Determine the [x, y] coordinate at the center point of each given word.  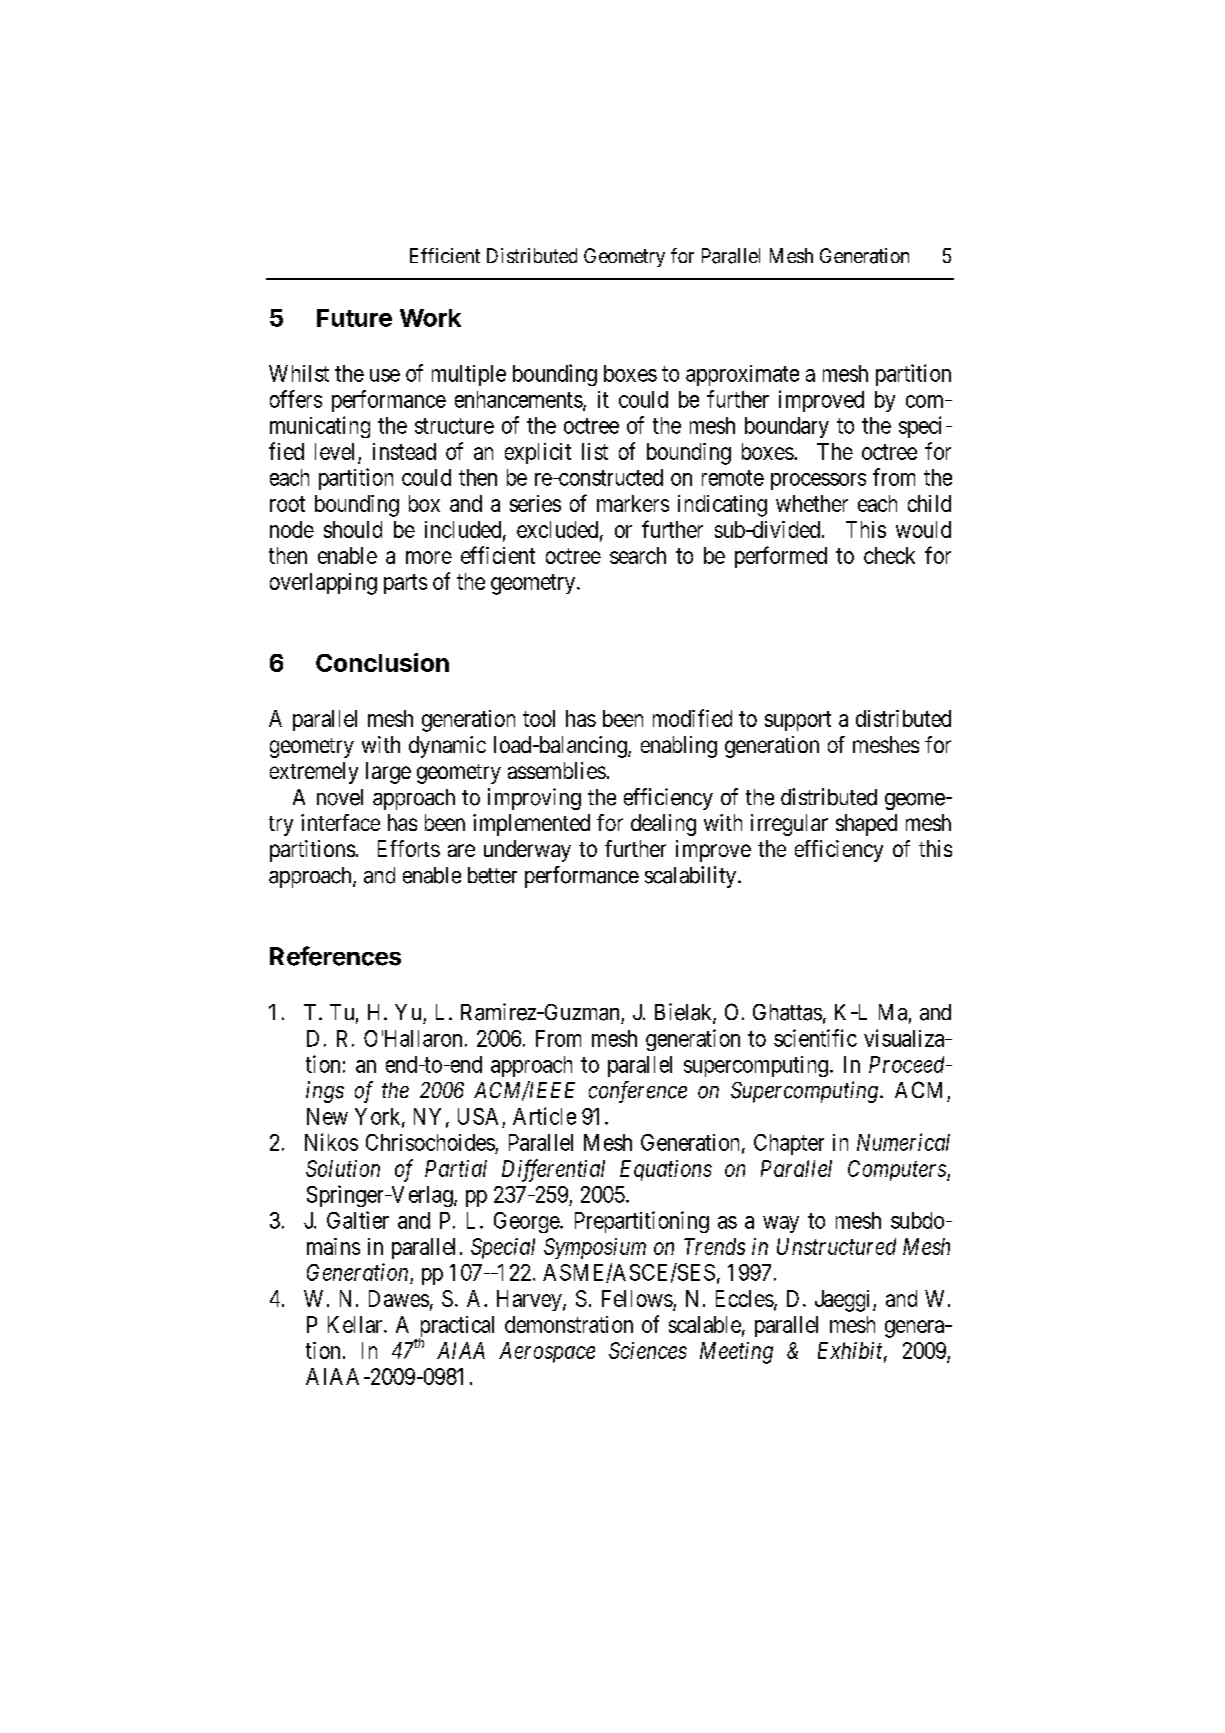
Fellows [637, 1298]
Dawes [399, 1298]
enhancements [519, 399]
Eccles [745, 1298]
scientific [815, 1038]
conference [638, 1092]
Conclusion [382, 662]
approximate [742, 375]
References [335, 956]
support [798, 721]
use [385, 375]
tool [539, 718]
